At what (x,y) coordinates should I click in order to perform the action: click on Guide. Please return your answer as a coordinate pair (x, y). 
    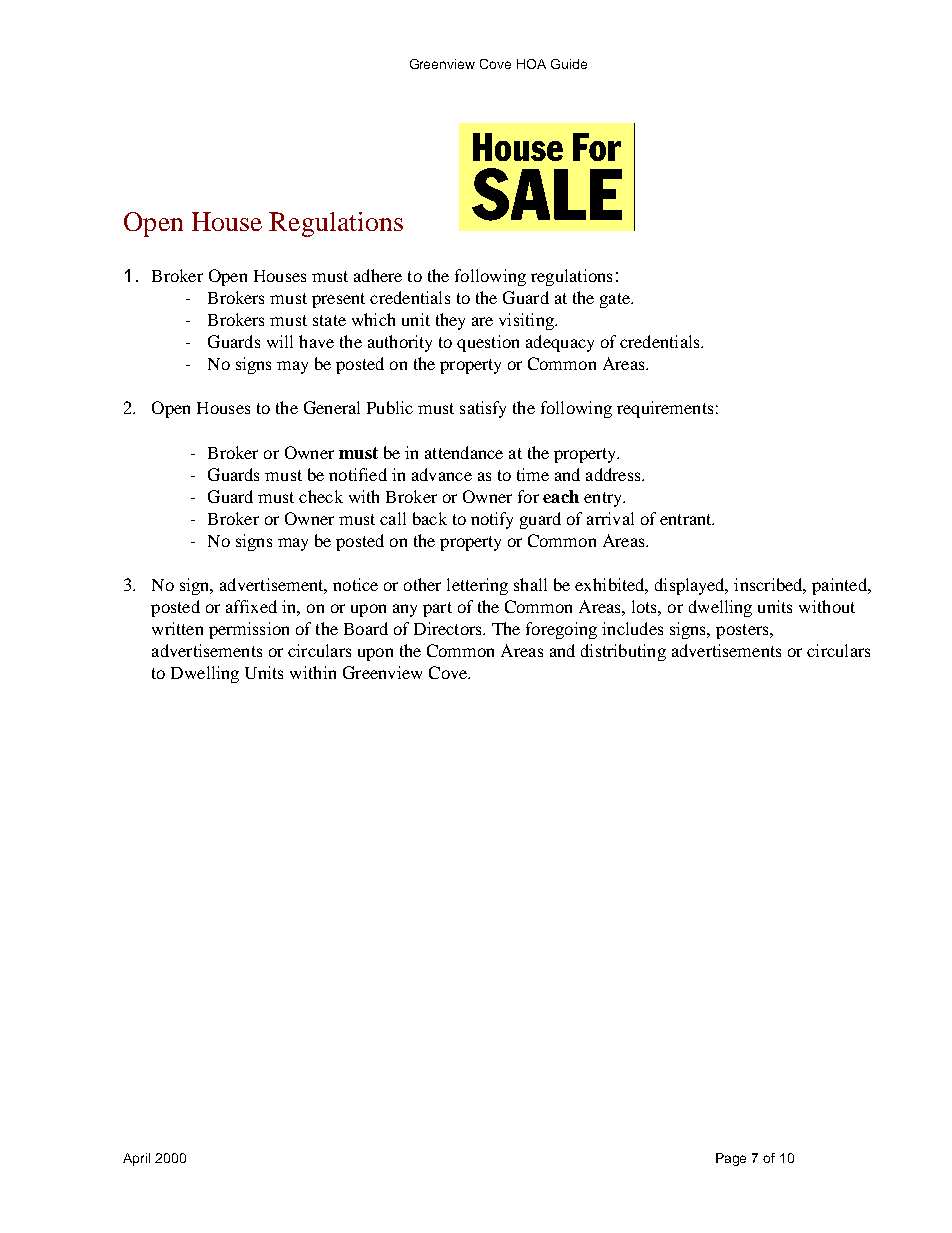
    Looking at the image, I should click on (569, 64).
